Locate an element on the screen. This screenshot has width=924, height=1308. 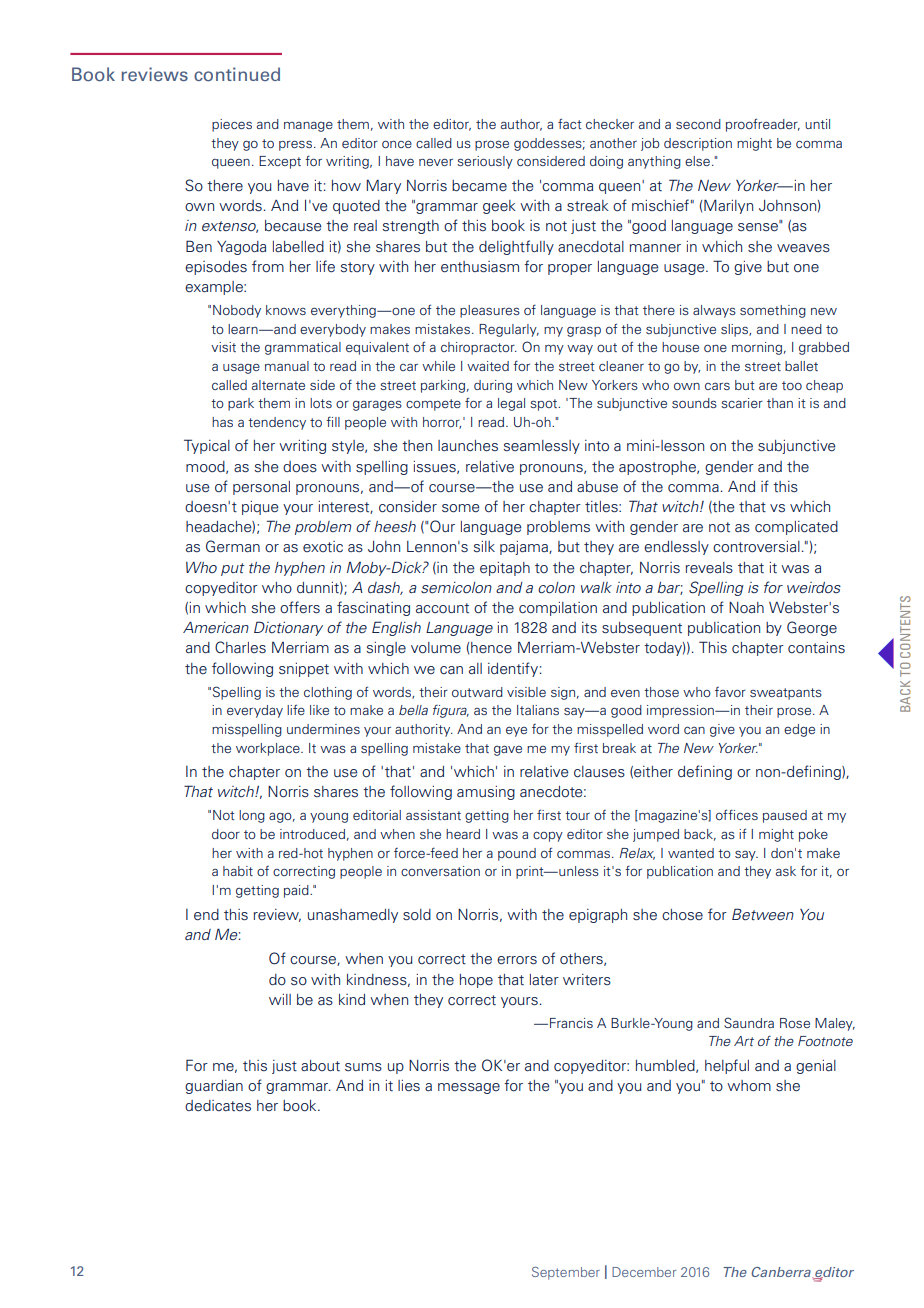
fact is located at coordinates (569, 123).
